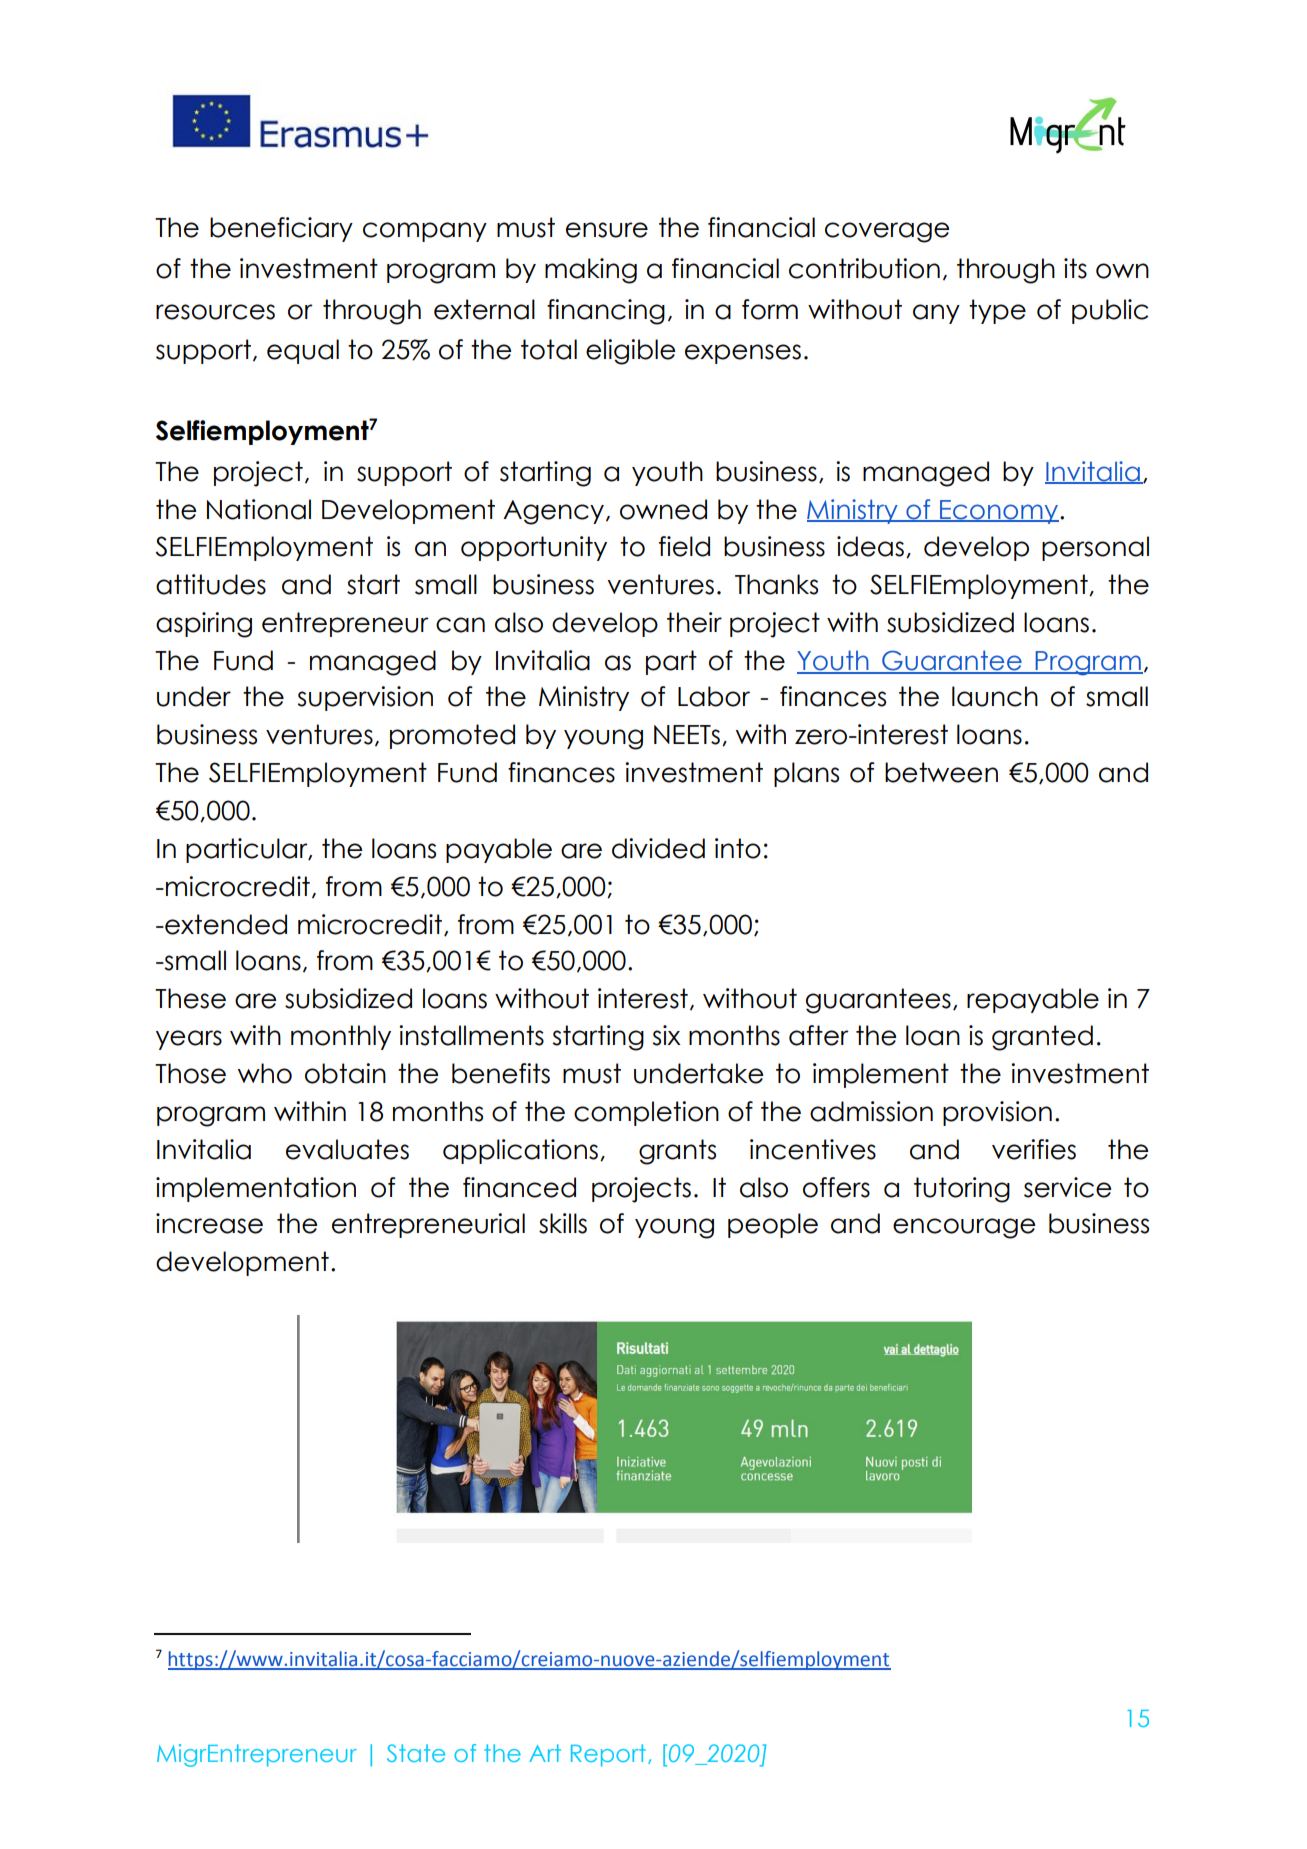 The height and width of the screenshot is (1849, 1307). Describe the element at coordinates (365, 698) in the screenshot. I see `supervision` at that location.
